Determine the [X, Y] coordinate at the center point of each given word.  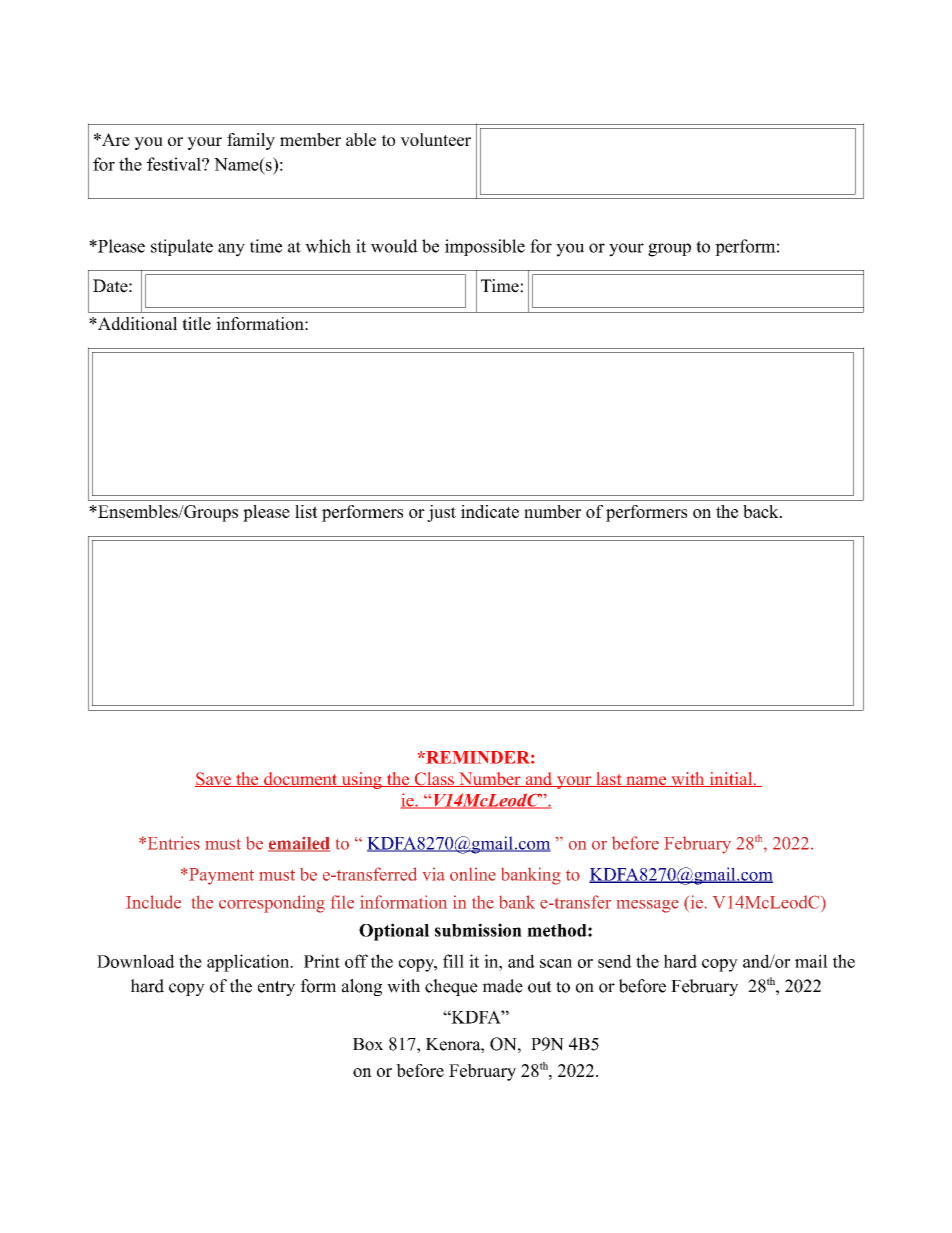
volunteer [435, 139]
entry [276, 988]
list [306, 511]
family [251, 141]
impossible [485, 247]
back [762, 511]
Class [434, 779]
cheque [451, 987]
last [609, 779]
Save [214, 779]
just [441, 513]
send [615, 961]
